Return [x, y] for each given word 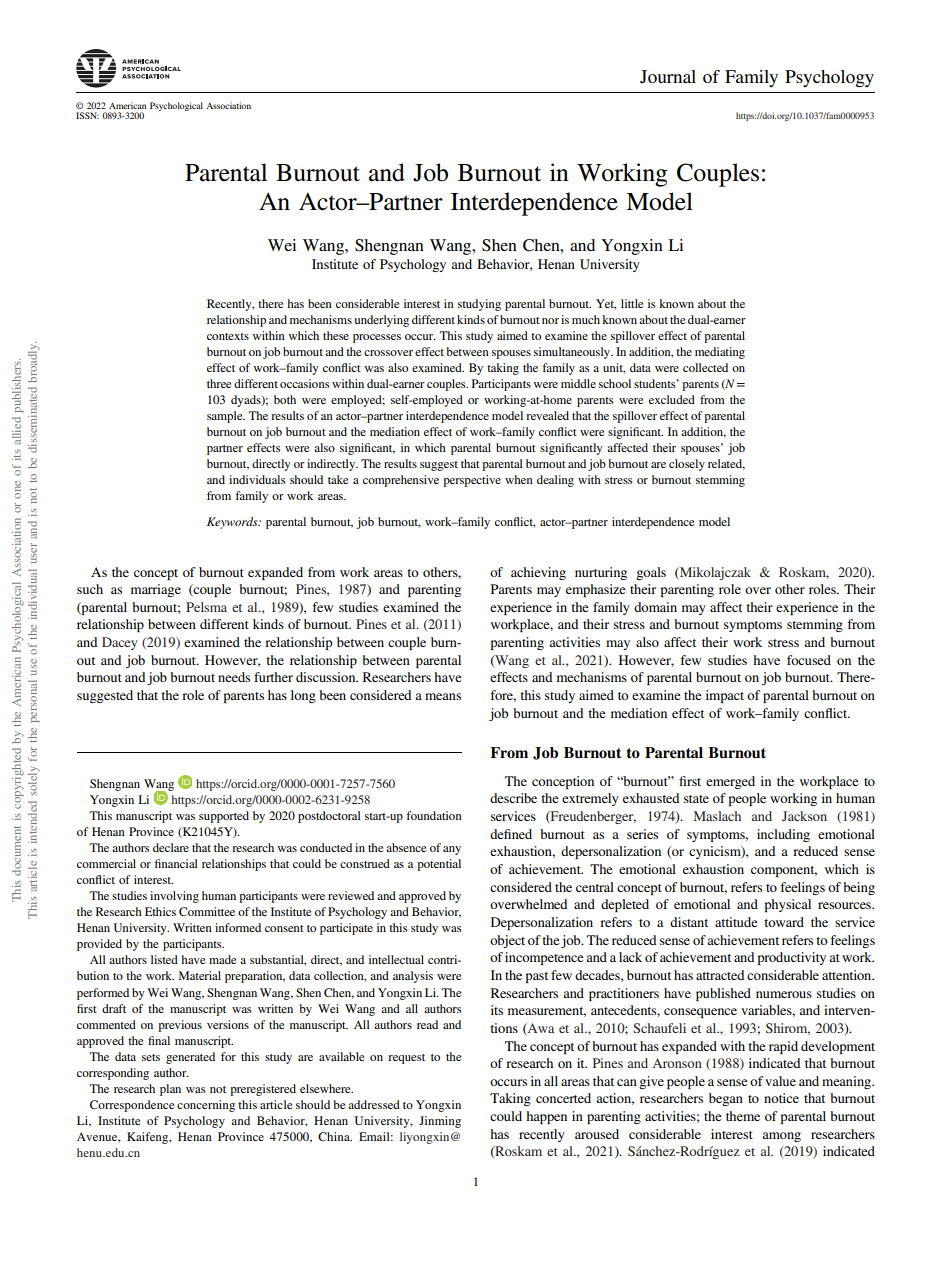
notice [781, 1098]
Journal [668, 77]
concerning [206, 1106]
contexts [228, 336]
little [632, 303]
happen [546, 1117]
